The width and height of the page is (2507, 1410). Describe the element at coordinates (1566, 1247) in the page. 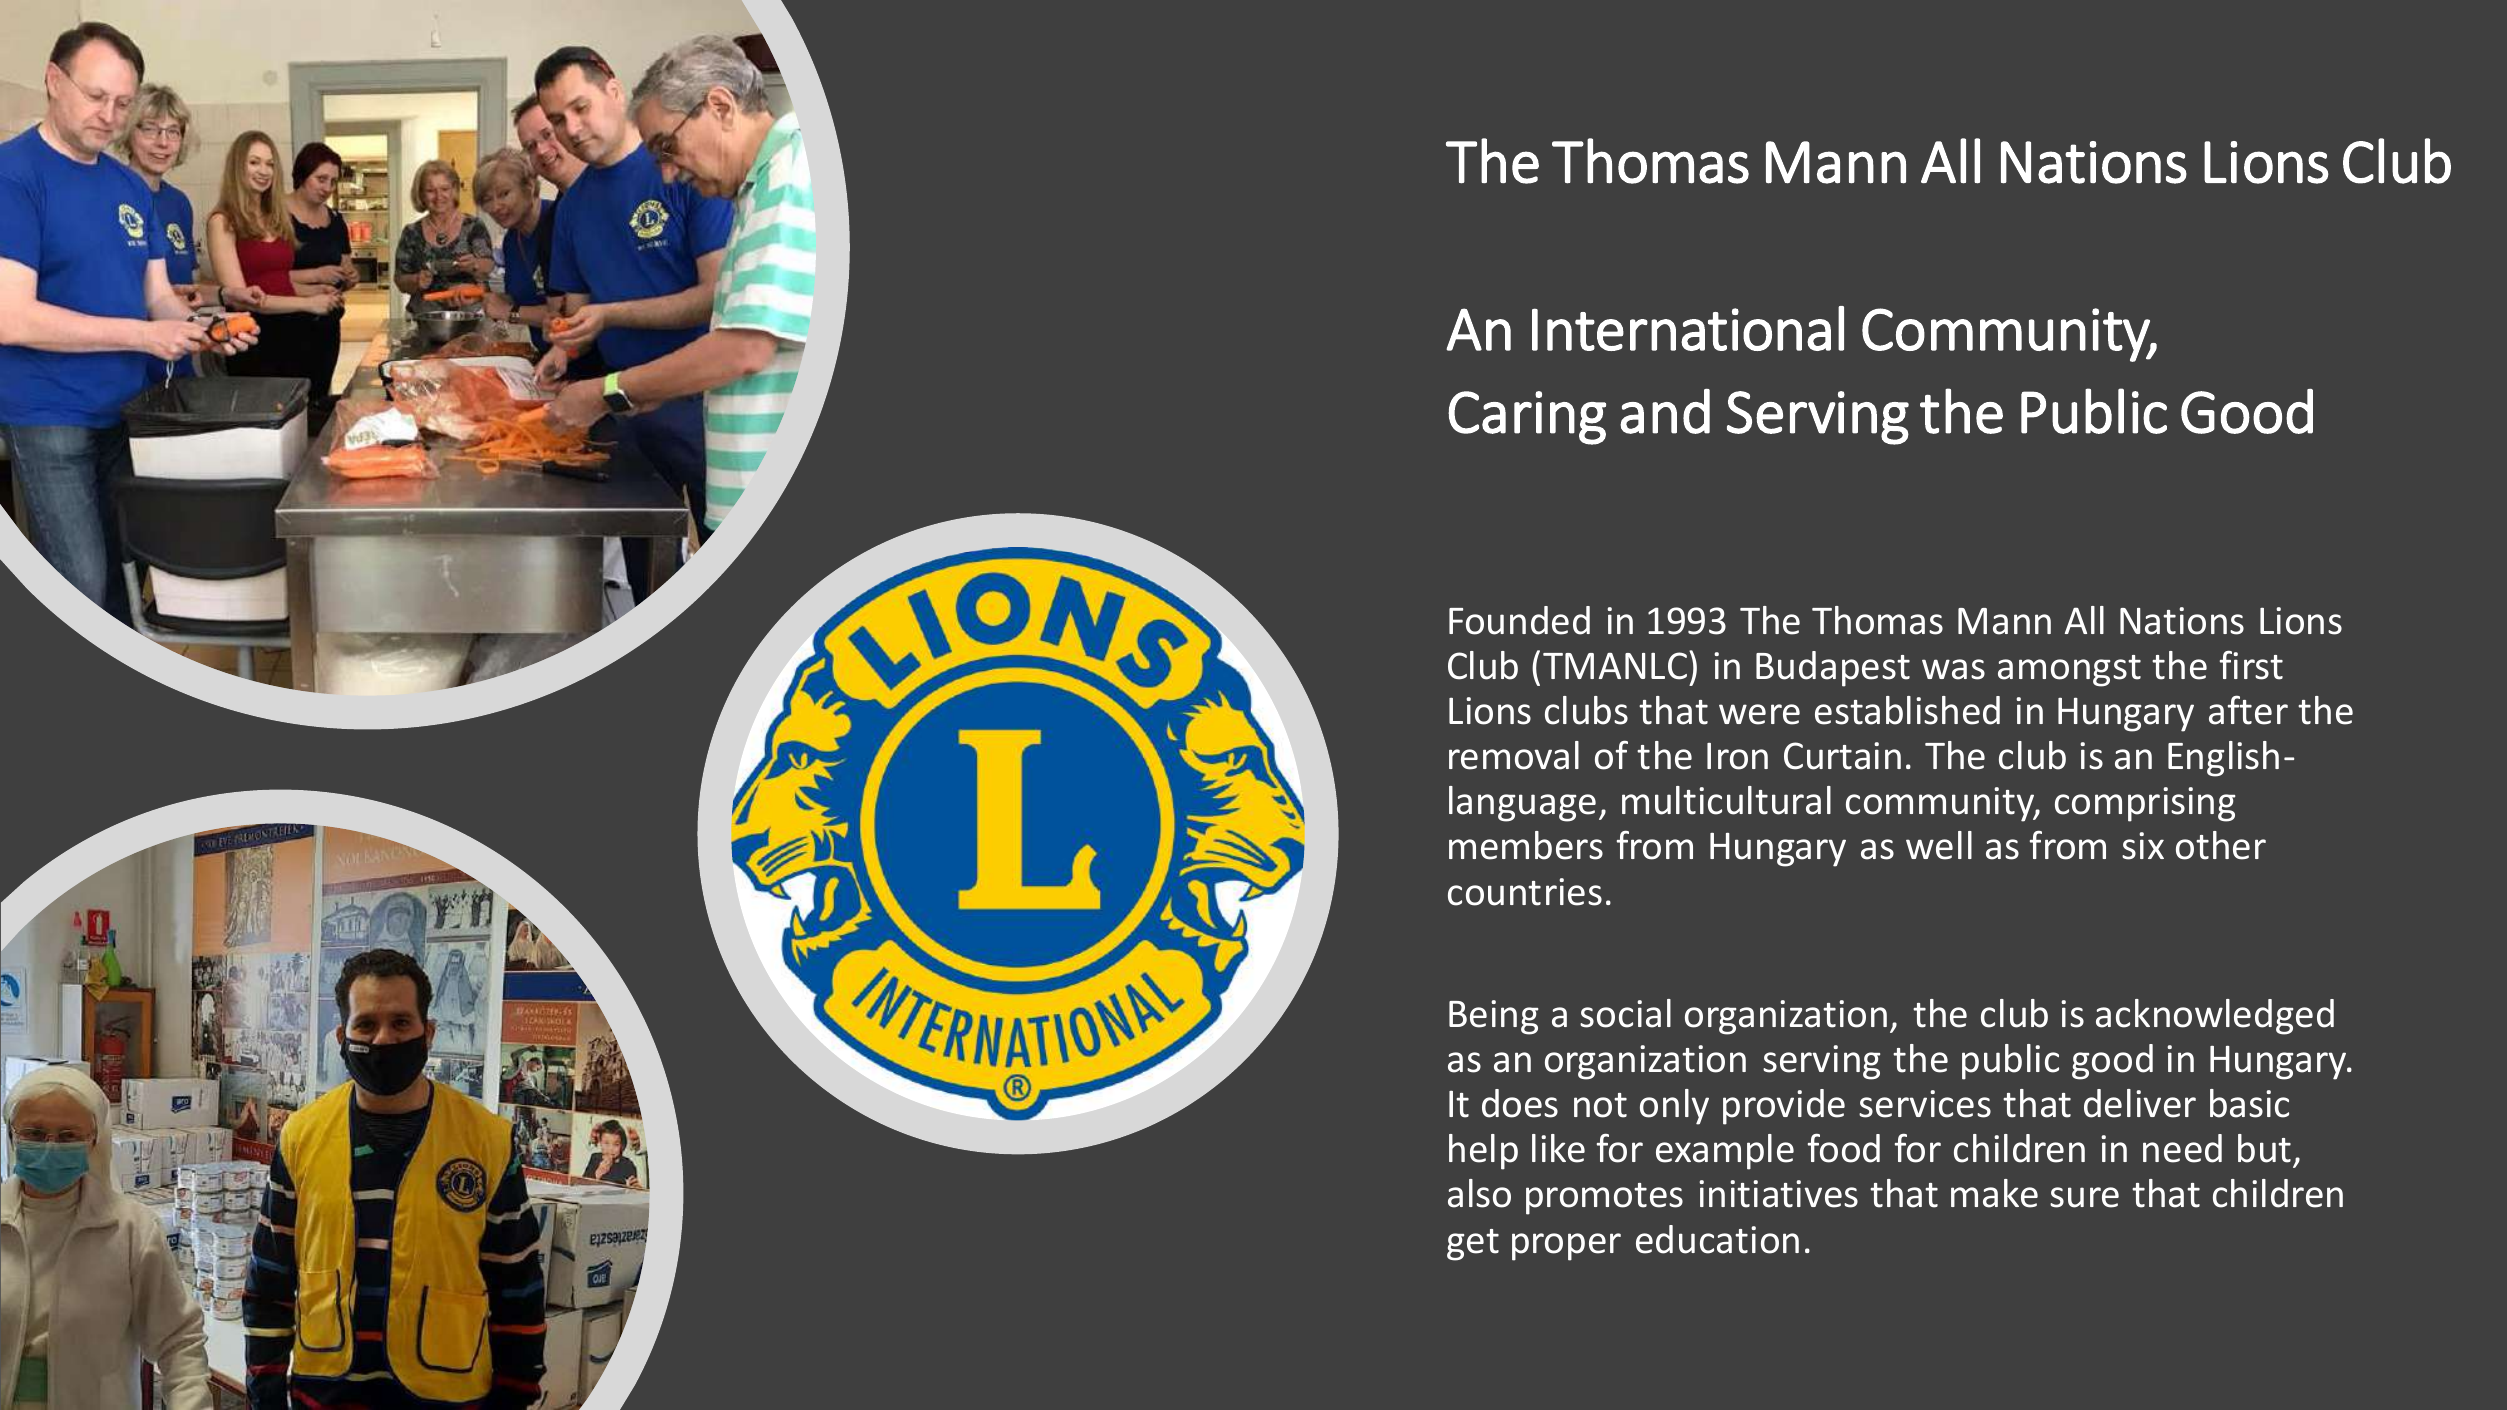

I see `proper` at that location.
